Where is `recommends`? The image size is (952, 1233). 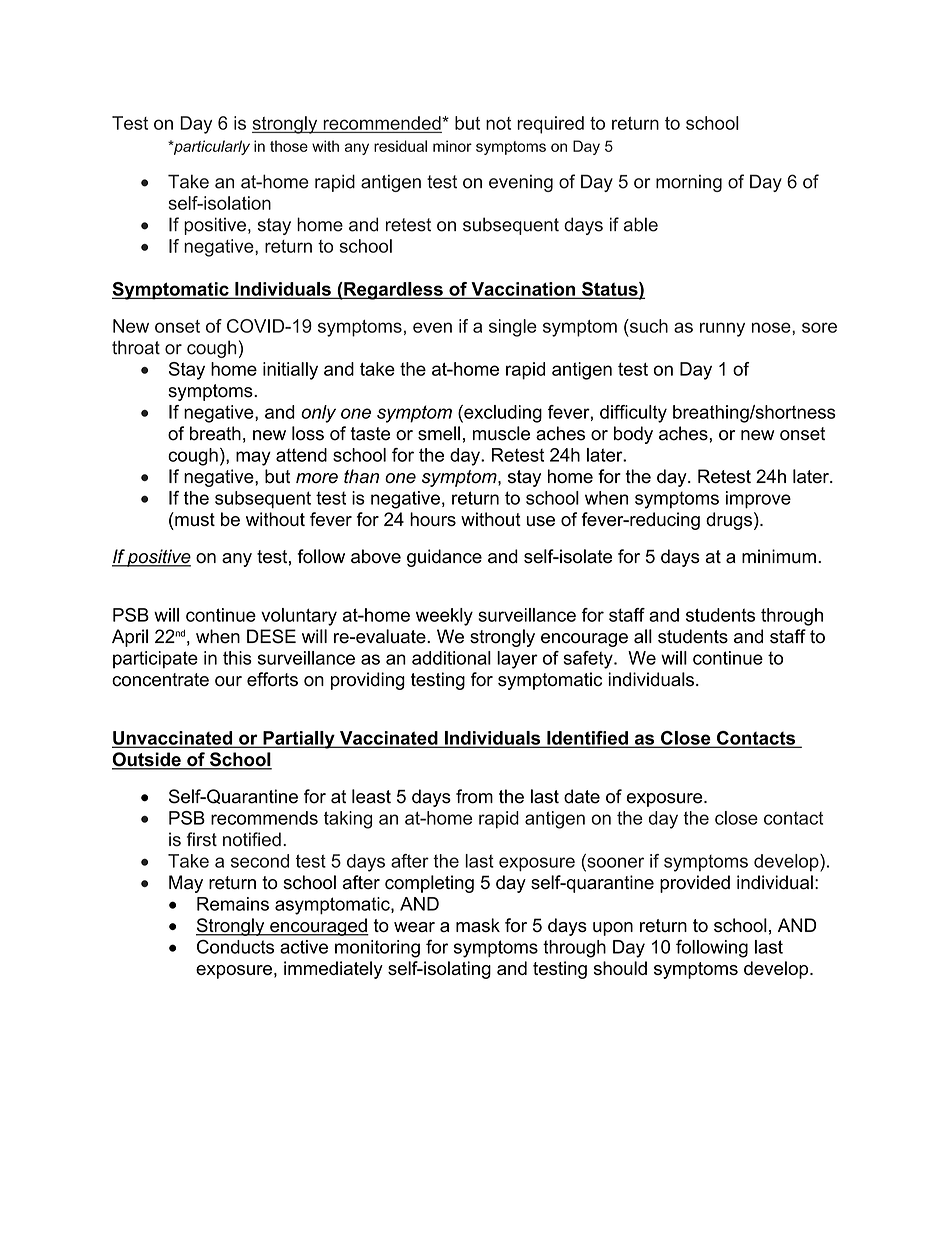 recommends is located at coordinates (264, 818).
